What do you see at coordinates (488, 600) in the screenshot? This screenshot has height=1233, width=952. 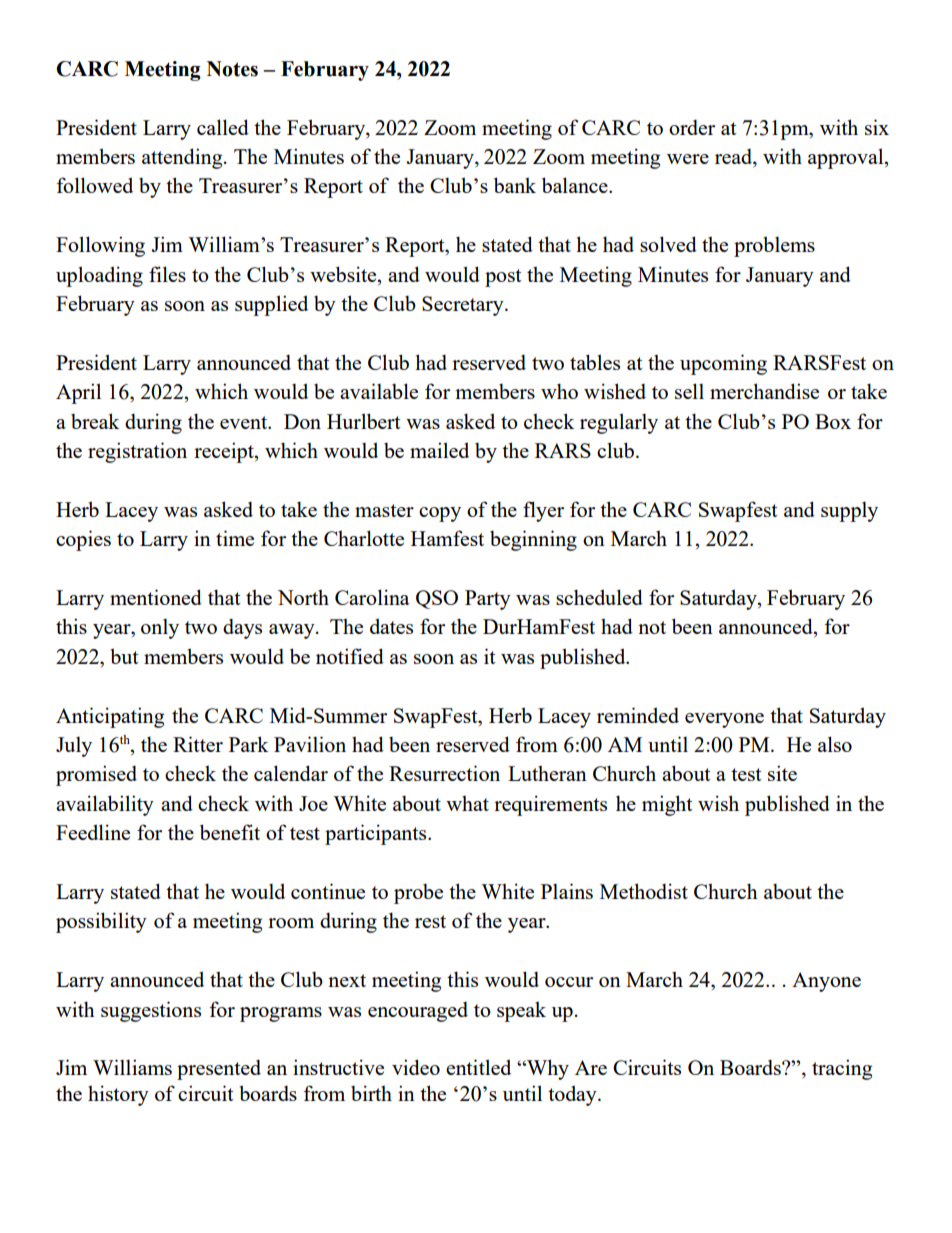 I see `Party` at bounding box center [488, 600].
